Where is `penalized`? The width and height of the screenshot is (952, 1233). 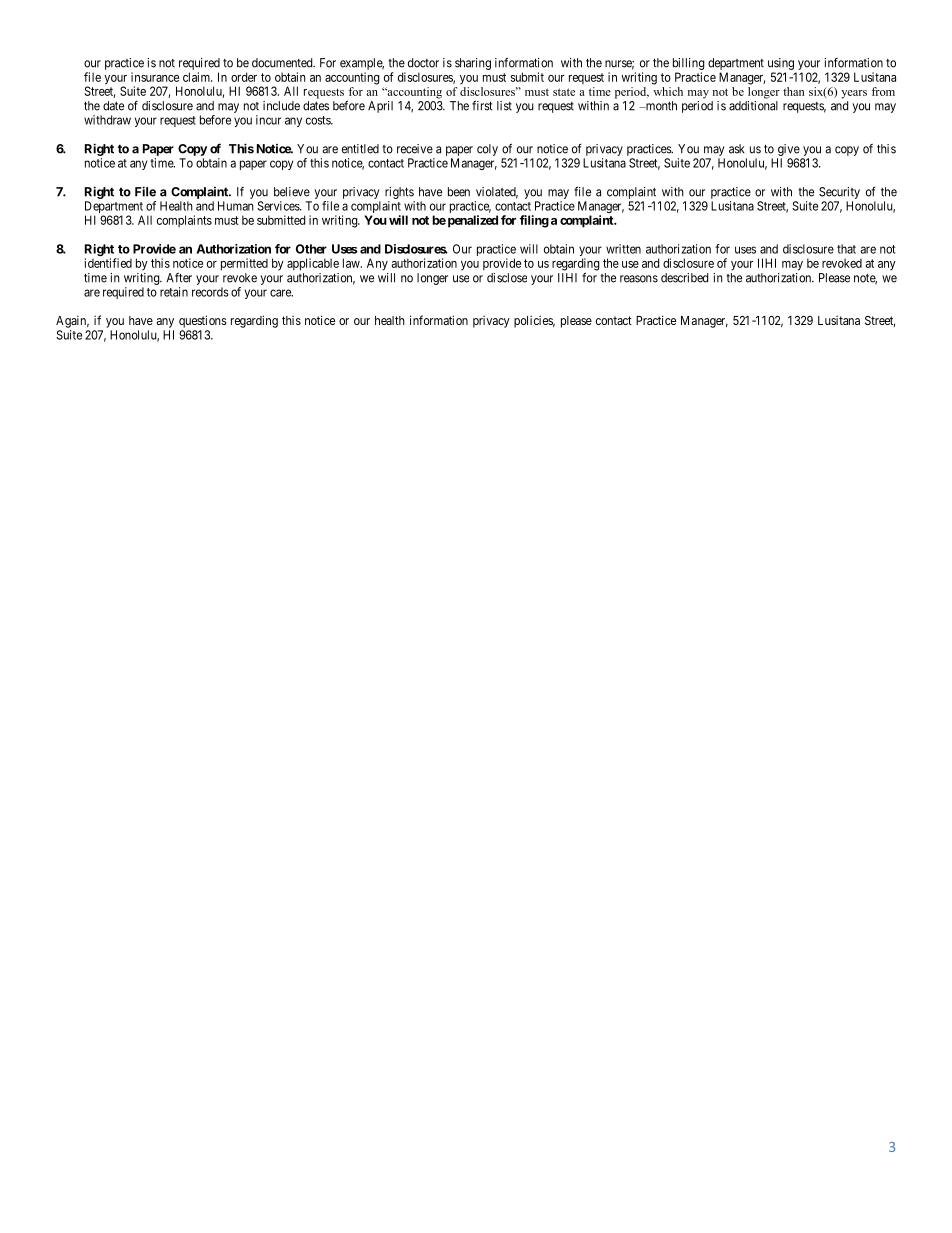 penalized is located at coordinates (473, 221).
